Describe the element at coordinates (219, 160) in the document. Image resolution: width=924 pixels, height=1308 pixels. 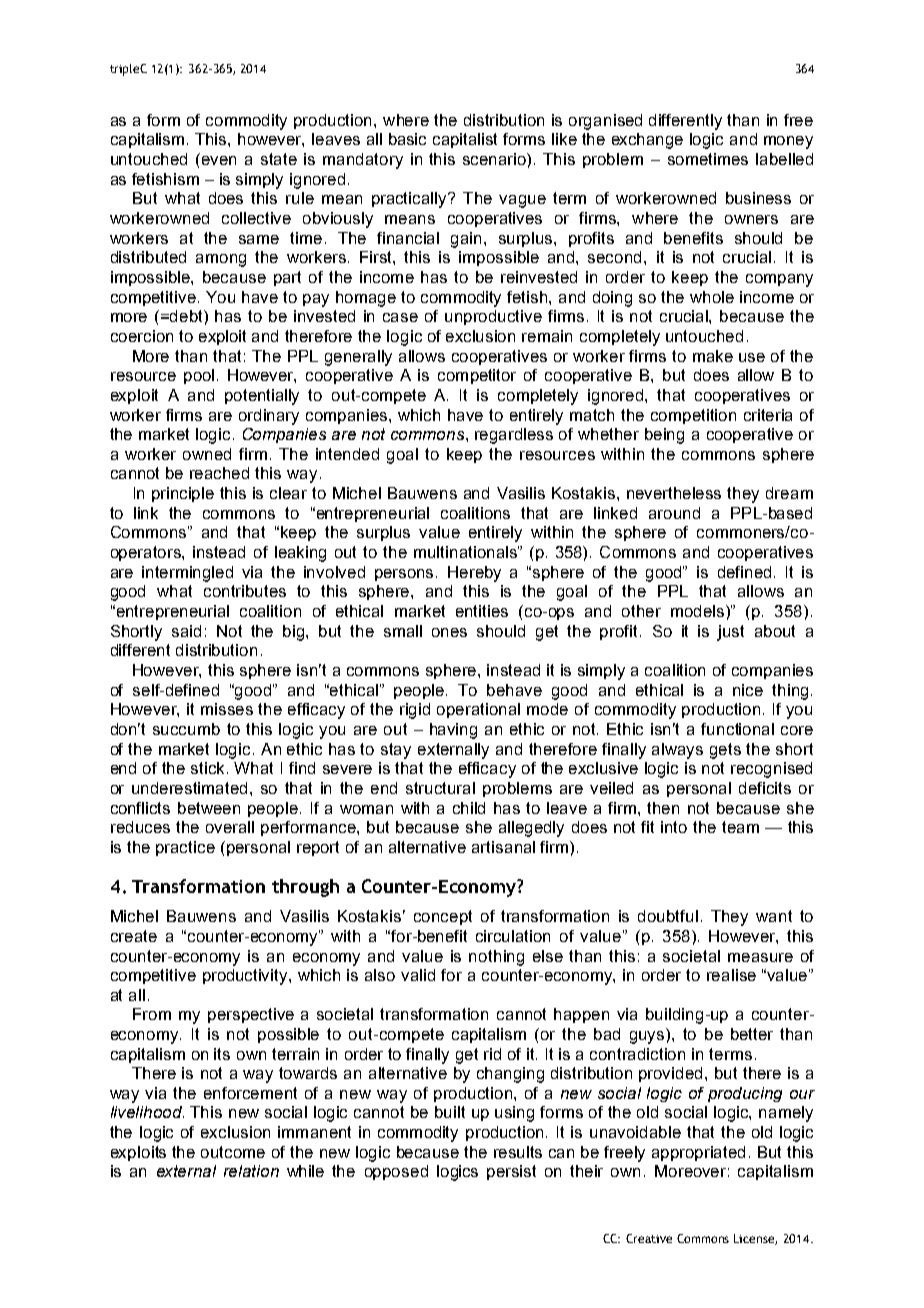
I see `even` at that location.
